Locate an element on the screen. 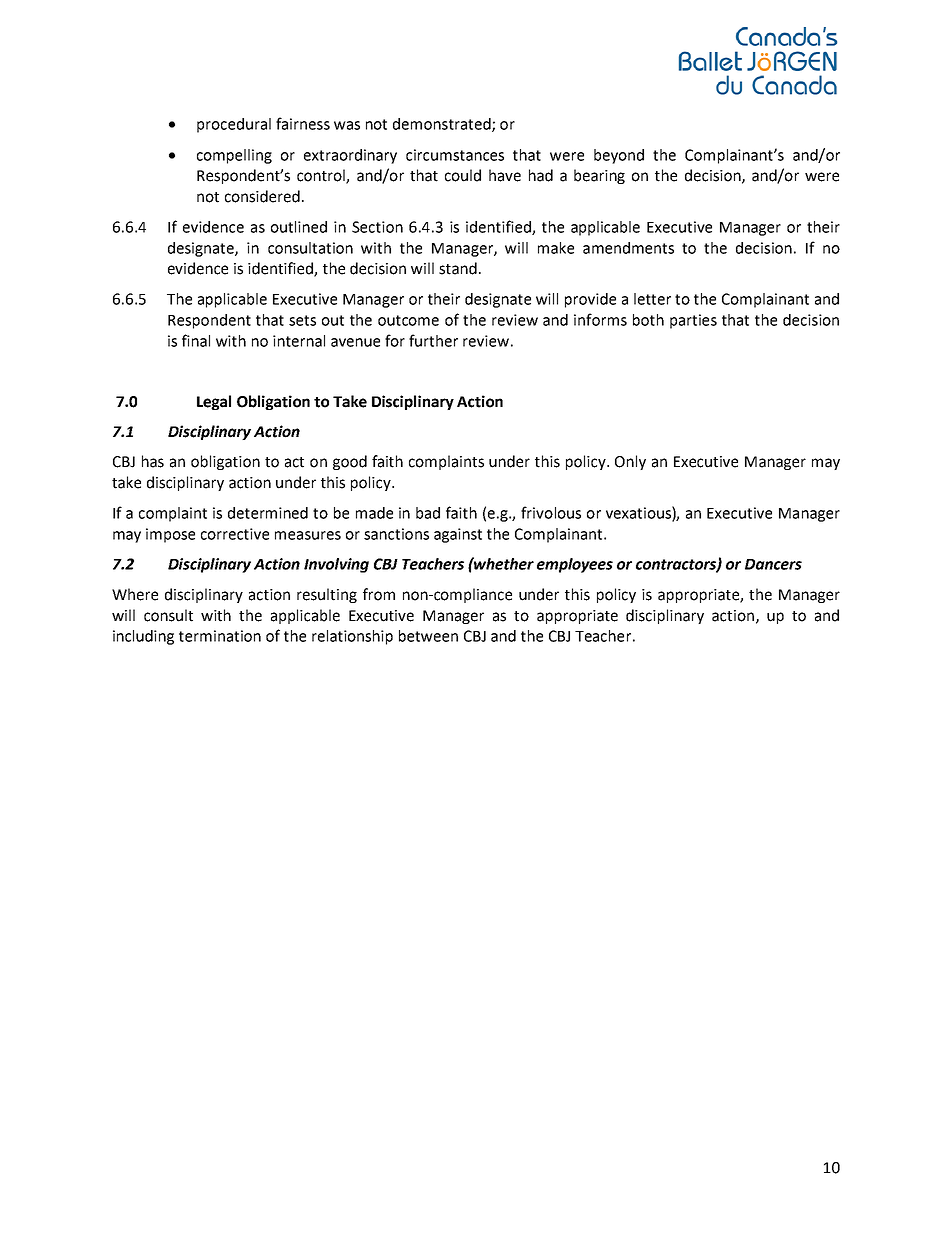 The width and height of the screenshot is (952, 1233). termination is located at coordinates (220, 636).
